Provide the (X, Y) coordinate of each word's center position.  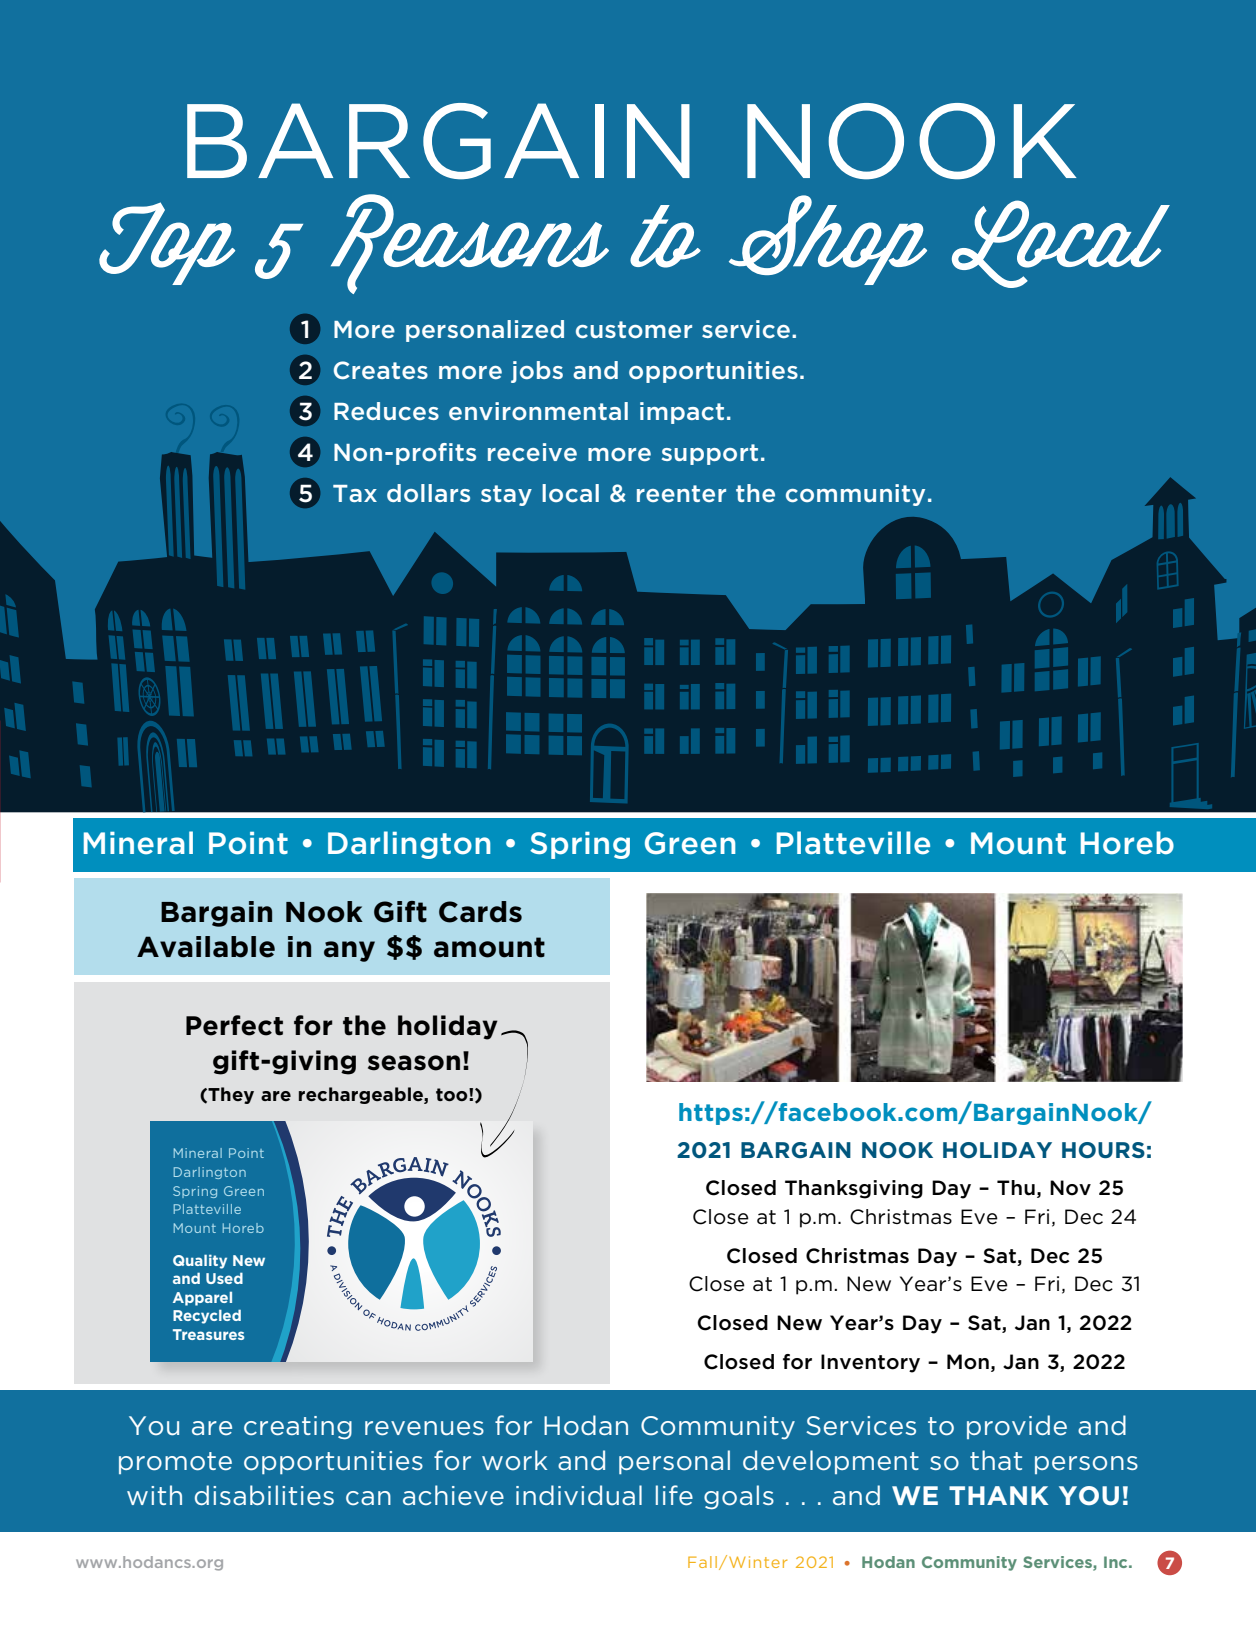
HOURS (1103, 1150)
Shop (828, 240)
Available (206, 947)
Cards (480, 912)
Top (167, 243)
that (996, 1460)
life (674, 1495)
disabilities (264, 1495)
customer (634, 329)
